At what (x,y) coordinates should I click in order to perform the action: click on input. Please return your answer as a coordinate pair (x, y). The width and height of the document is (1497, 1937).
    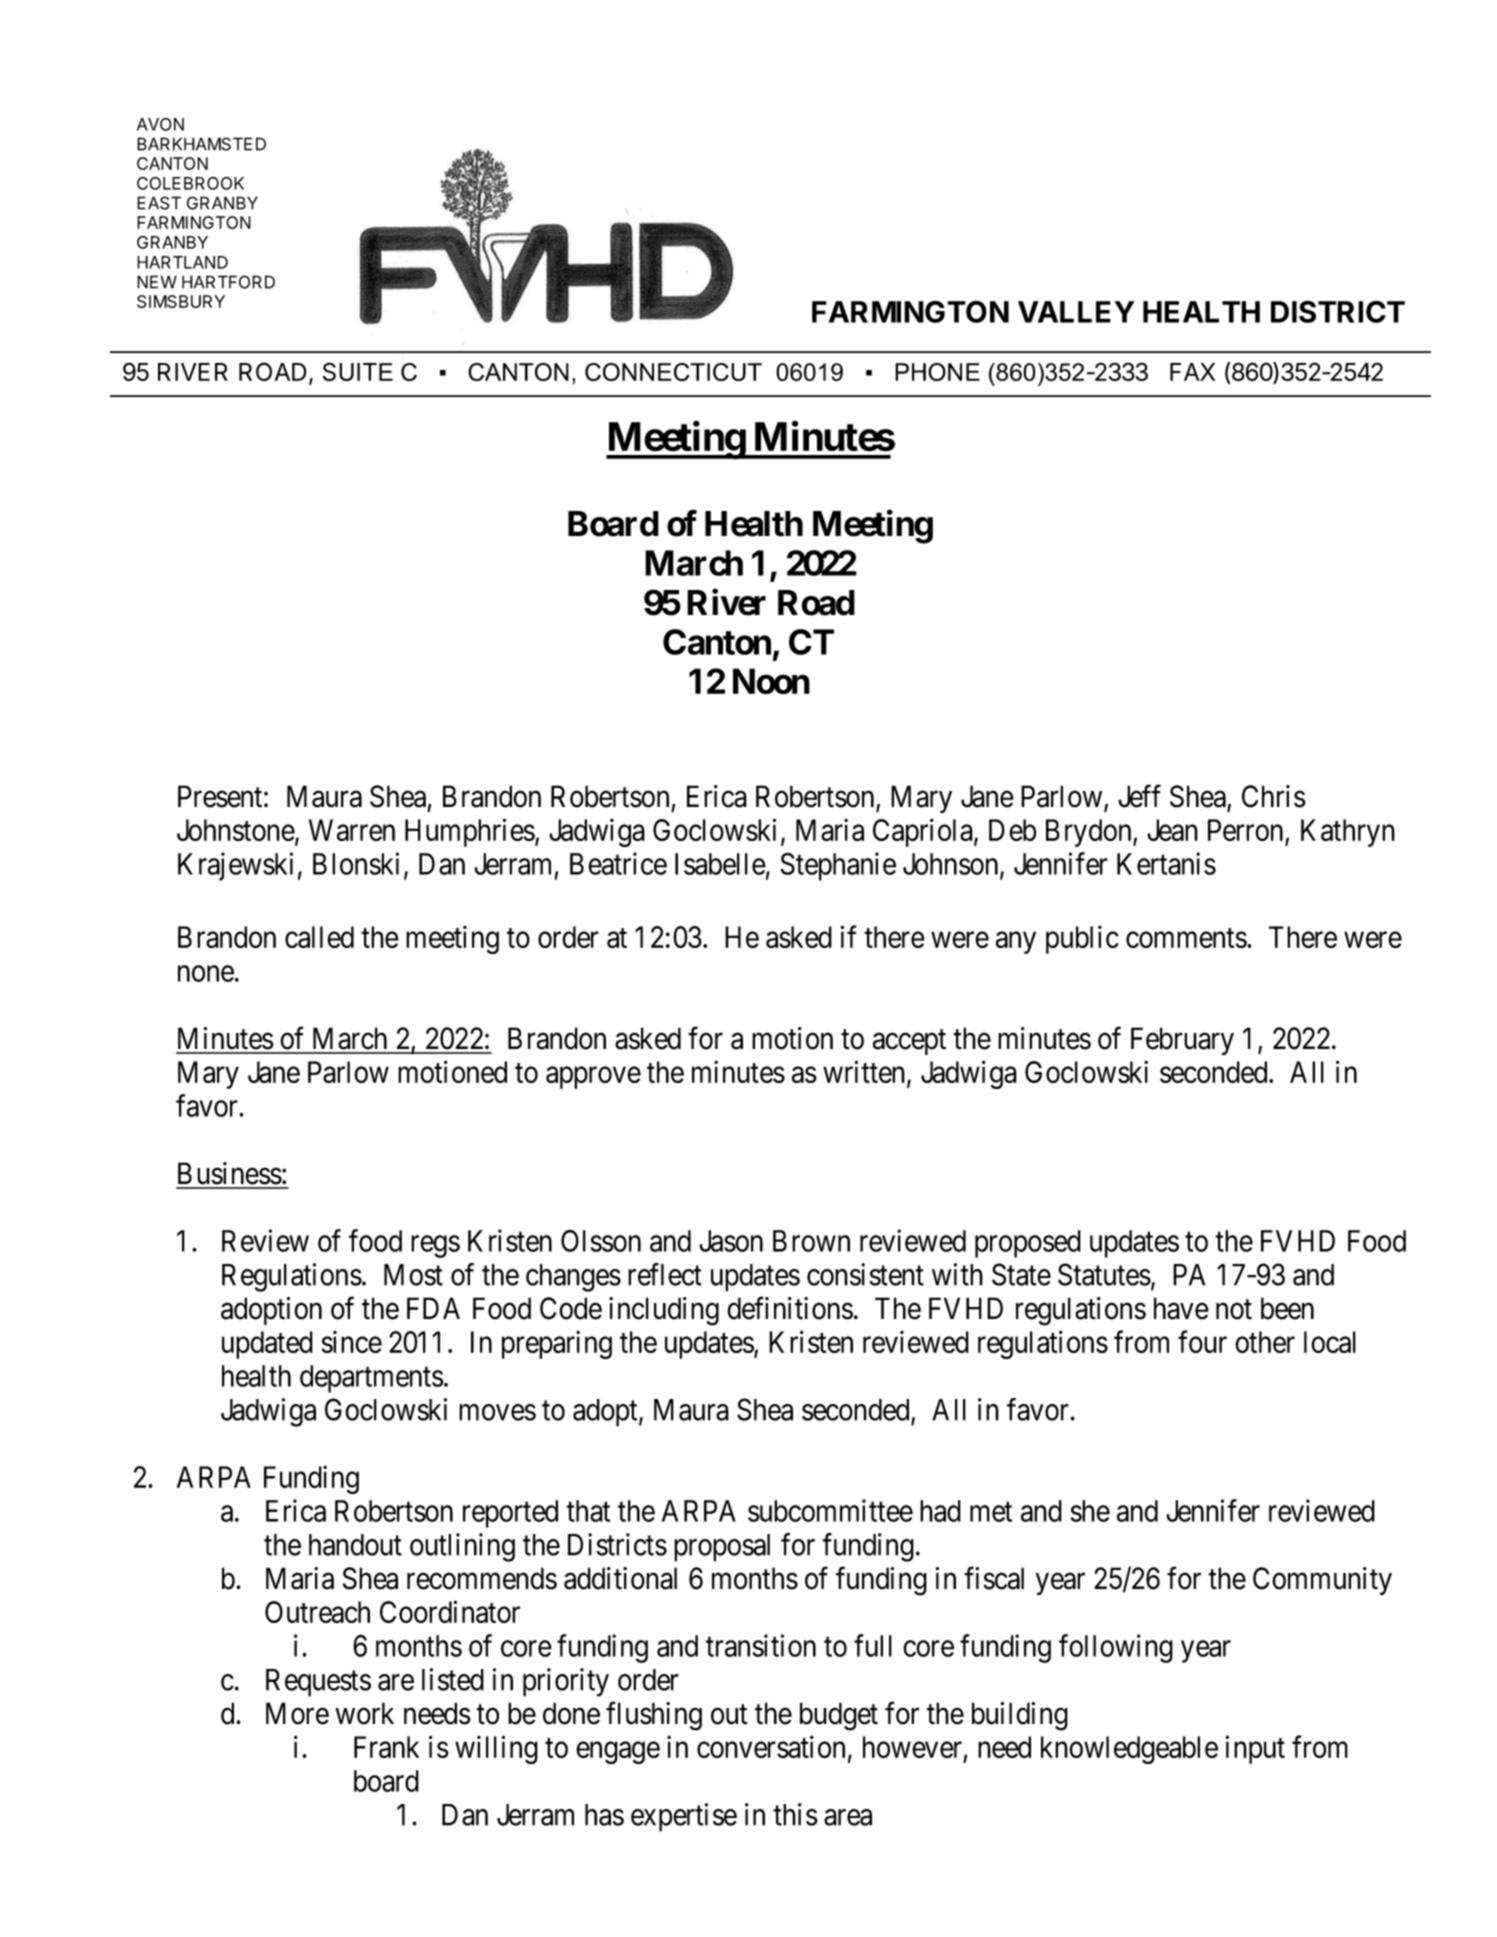
    Looking at the image, I should click on (1255, 1749).
